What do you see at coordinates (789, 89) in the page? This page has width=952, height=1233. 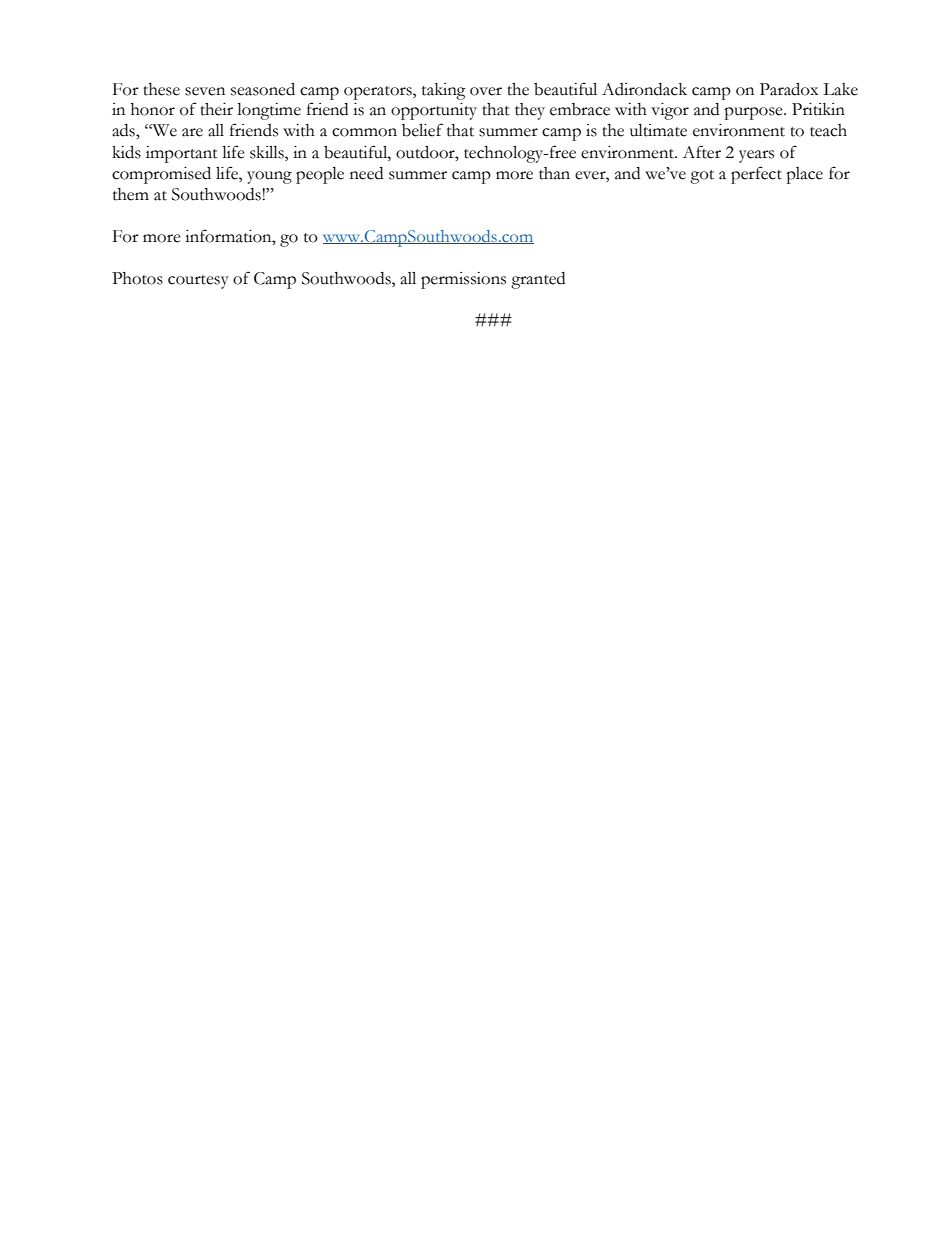 I see `Paradox` at bounding box center [789, 89].
